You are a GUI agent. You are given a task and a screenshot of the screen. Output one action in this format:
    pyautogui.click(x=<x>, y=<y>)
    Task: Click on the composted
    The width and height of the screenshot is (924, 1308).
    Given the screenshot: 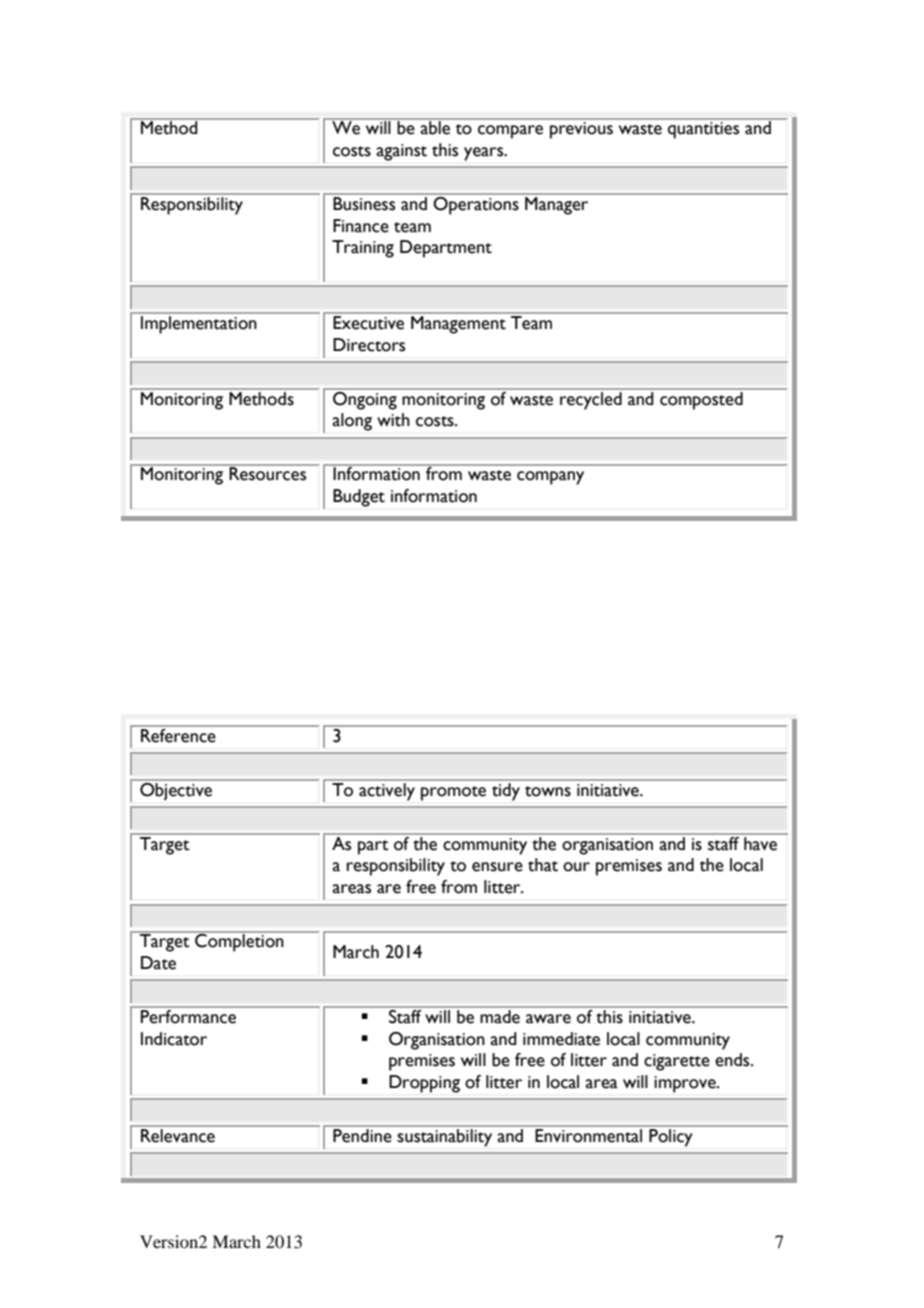 What is the action you would take?
    pyautogui.click(x=701, y=400)
